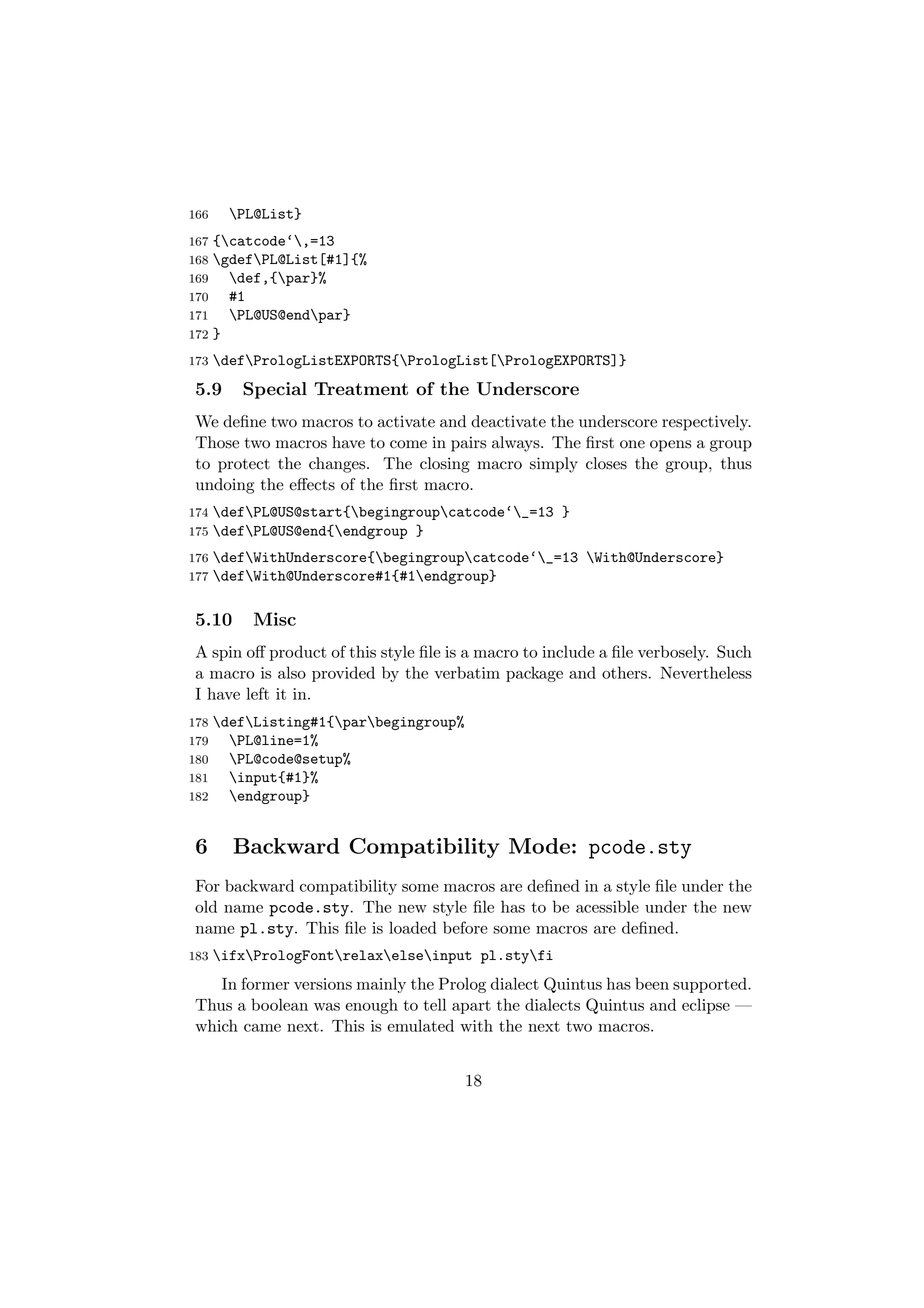 This image has height=1308, width=924. What do you see at coordinates (279, 1004) in the image?
I see `boolean` at bounding box center [279, 1004].
